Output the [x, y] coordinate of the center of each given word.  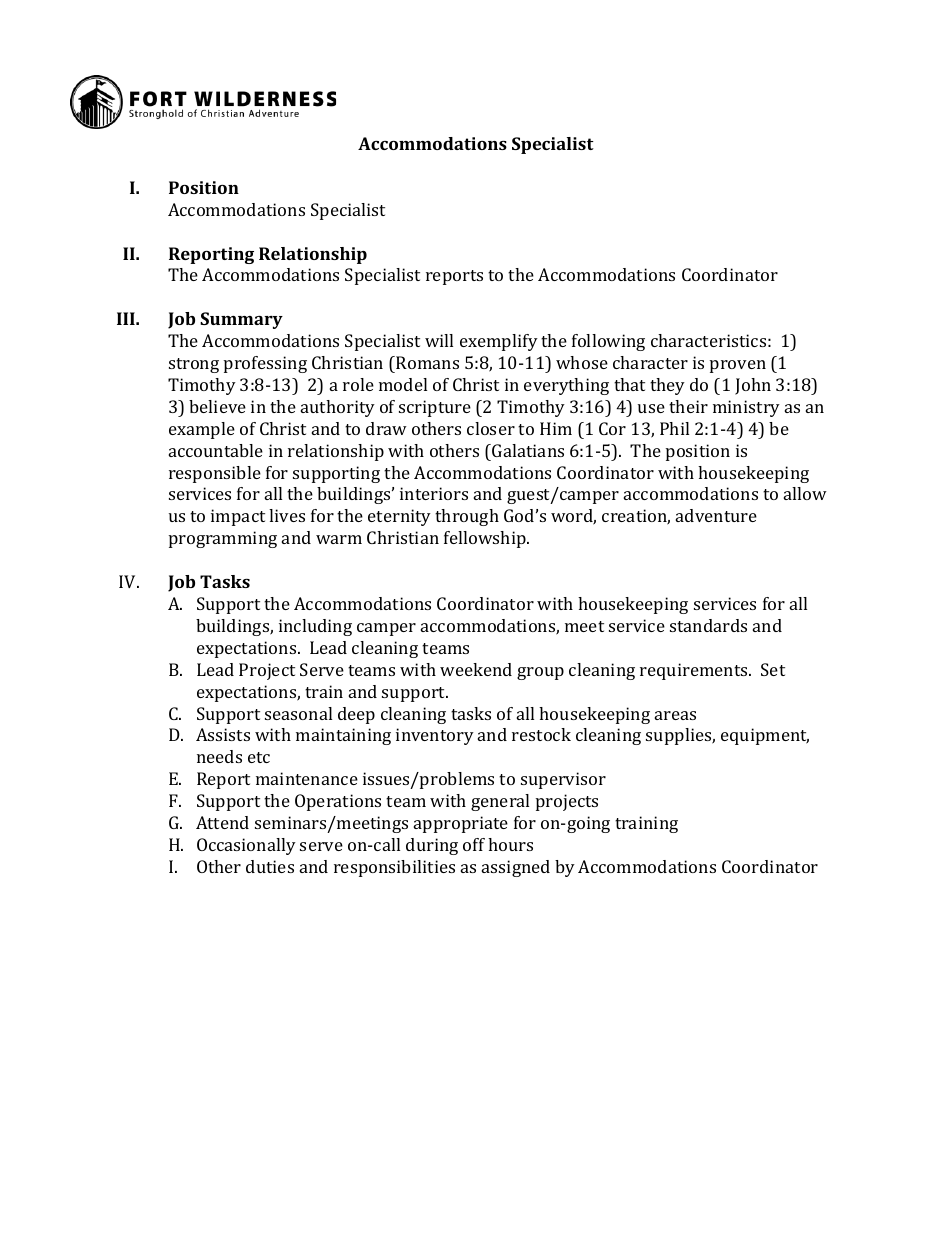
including [315, 627]
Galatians [527, 450]
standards [708, 625]
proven [738, 366]
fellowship [486, 539]
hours [510, 844]
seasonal [298, 713]
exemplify [499, 342]
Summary [241, 320]
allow [805, 493]
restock [541, 734]
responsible [215, 474]
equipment [765, 736]
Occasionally [246, 846]
